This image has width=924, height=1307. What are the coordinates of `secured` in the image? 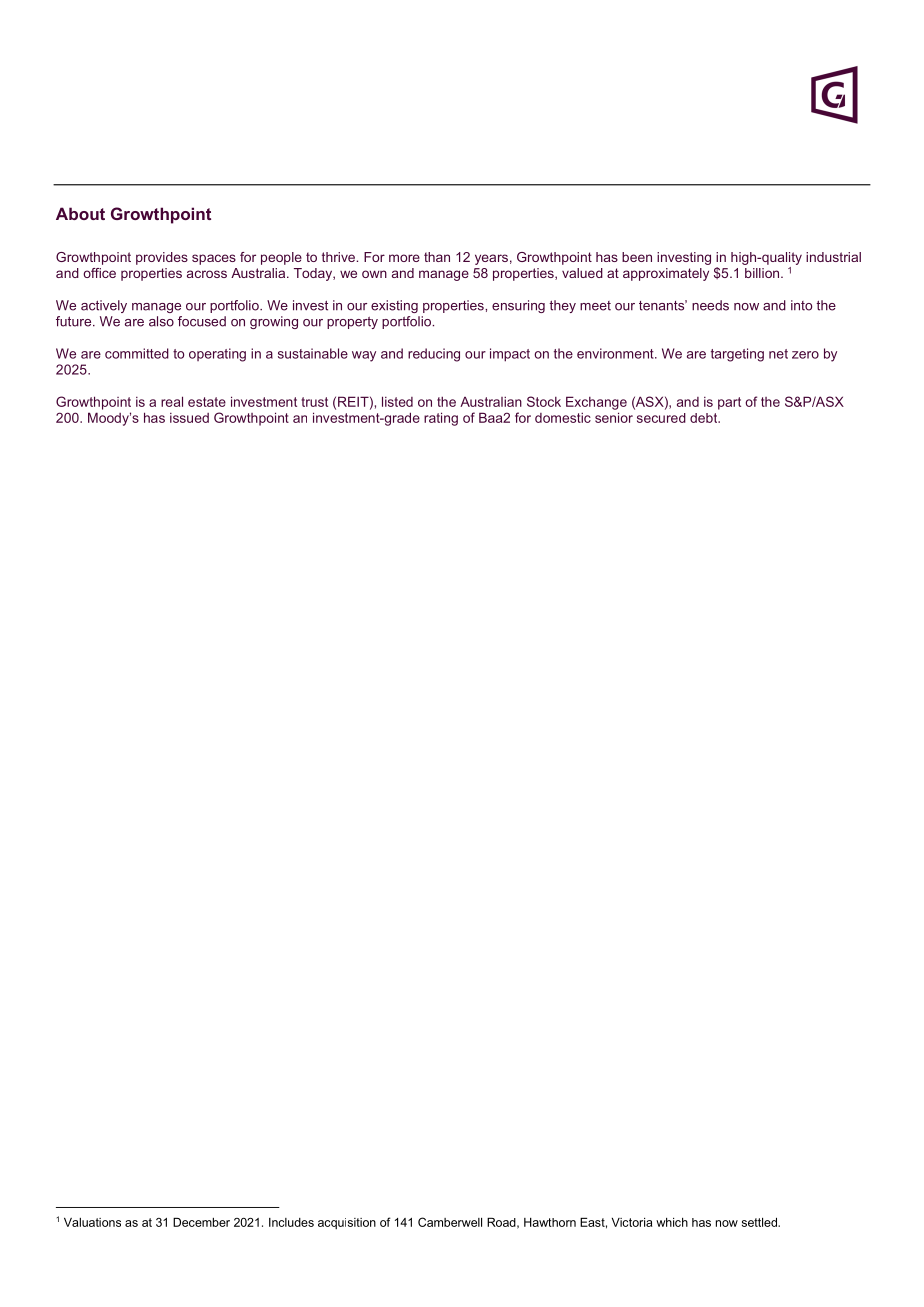 It's located at (661, 418).
